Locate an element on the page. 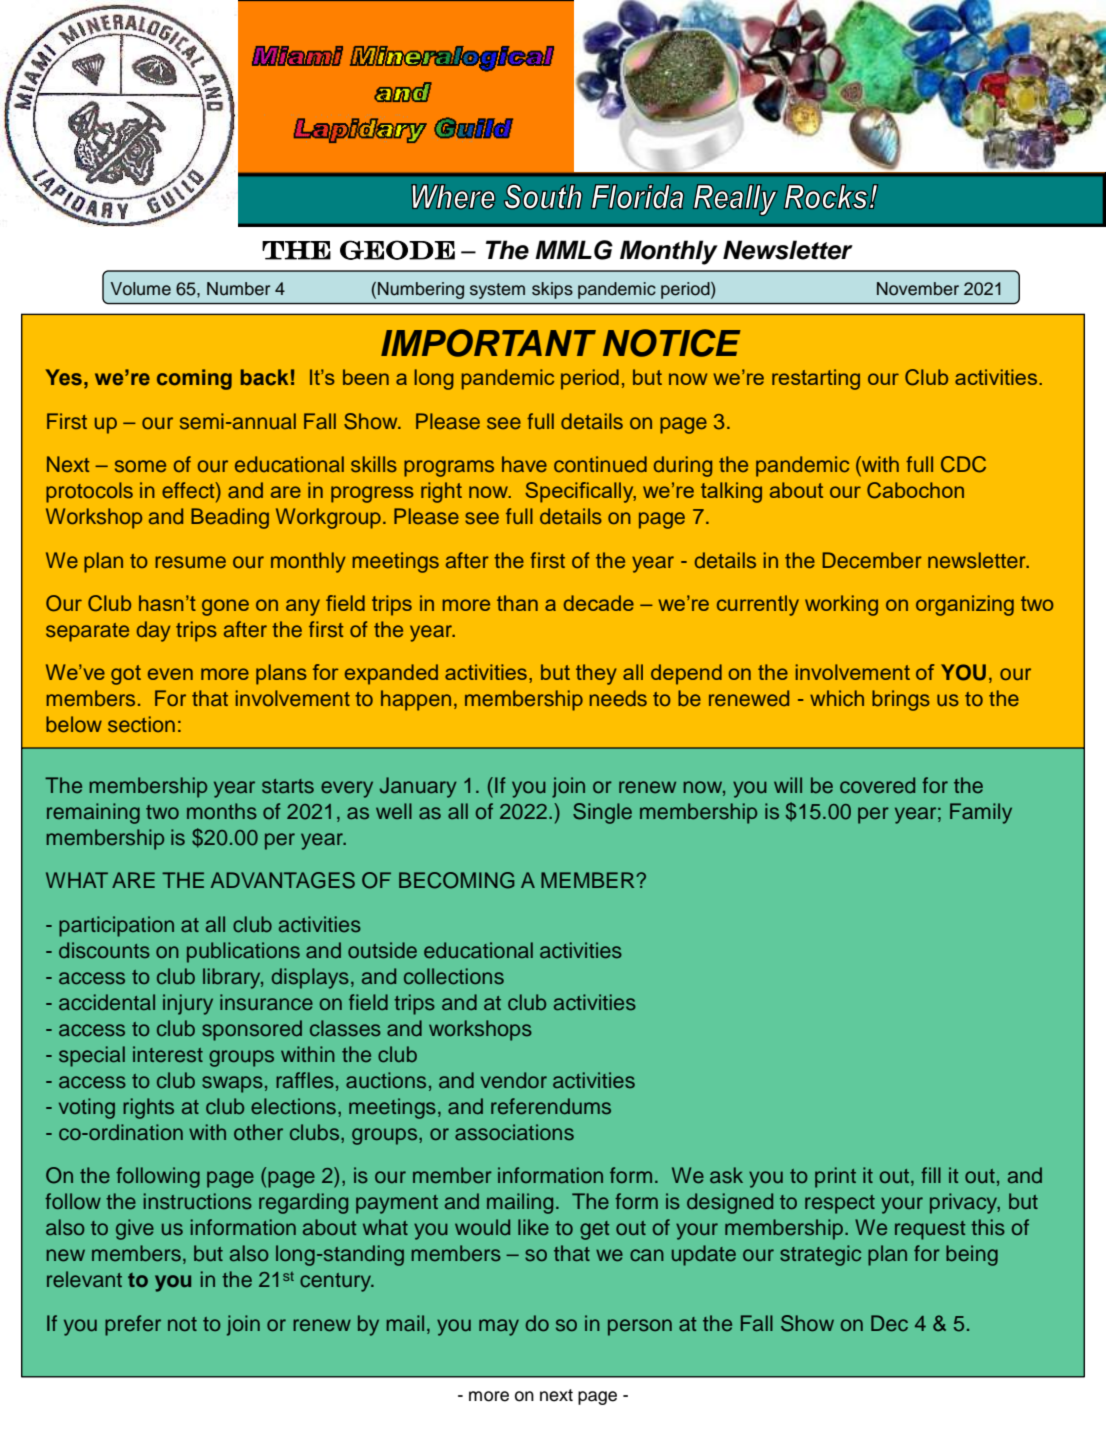 This image has height=1431, width=1106. skips is located at coordinates (552, 290).
